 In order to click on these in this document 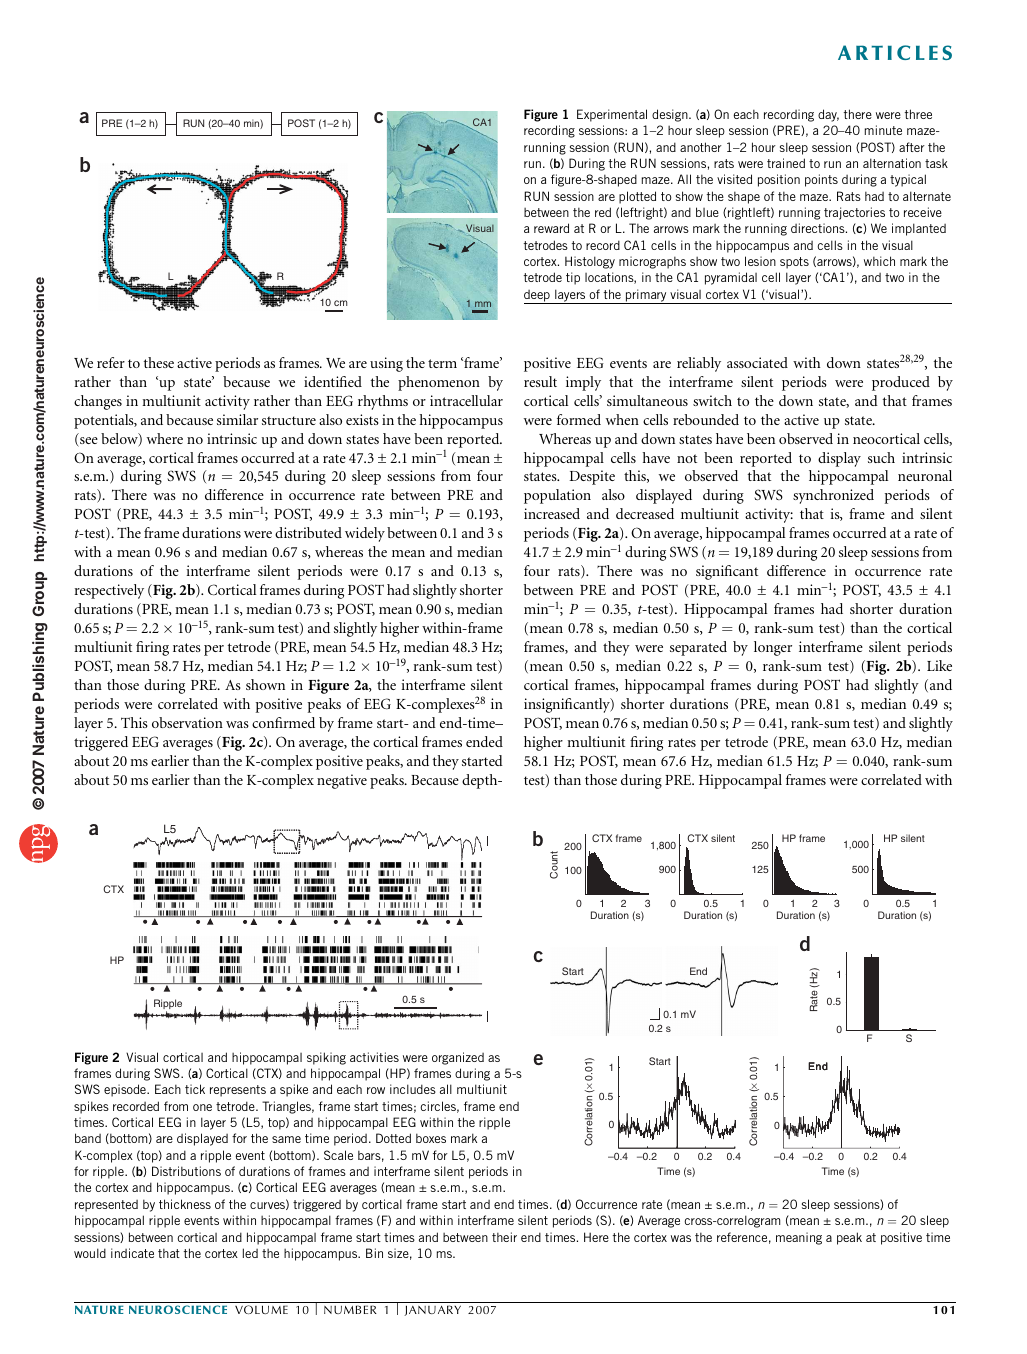, I will do `click(159, 362)`.
